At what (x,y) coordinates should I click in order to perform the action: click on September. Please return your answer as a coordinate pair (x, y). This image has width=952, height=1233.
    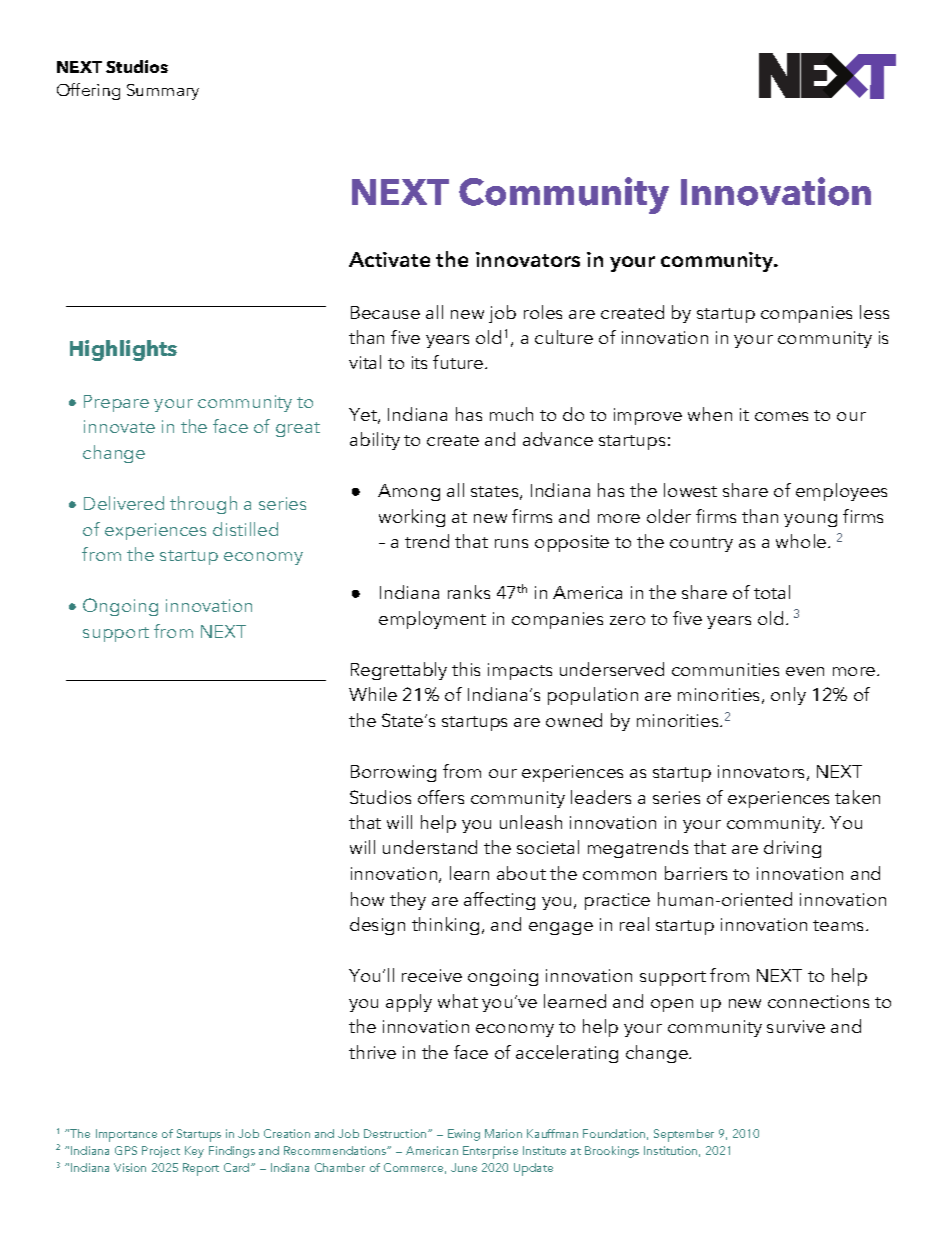
    Looking at the image, I should click on (684, 1135).
